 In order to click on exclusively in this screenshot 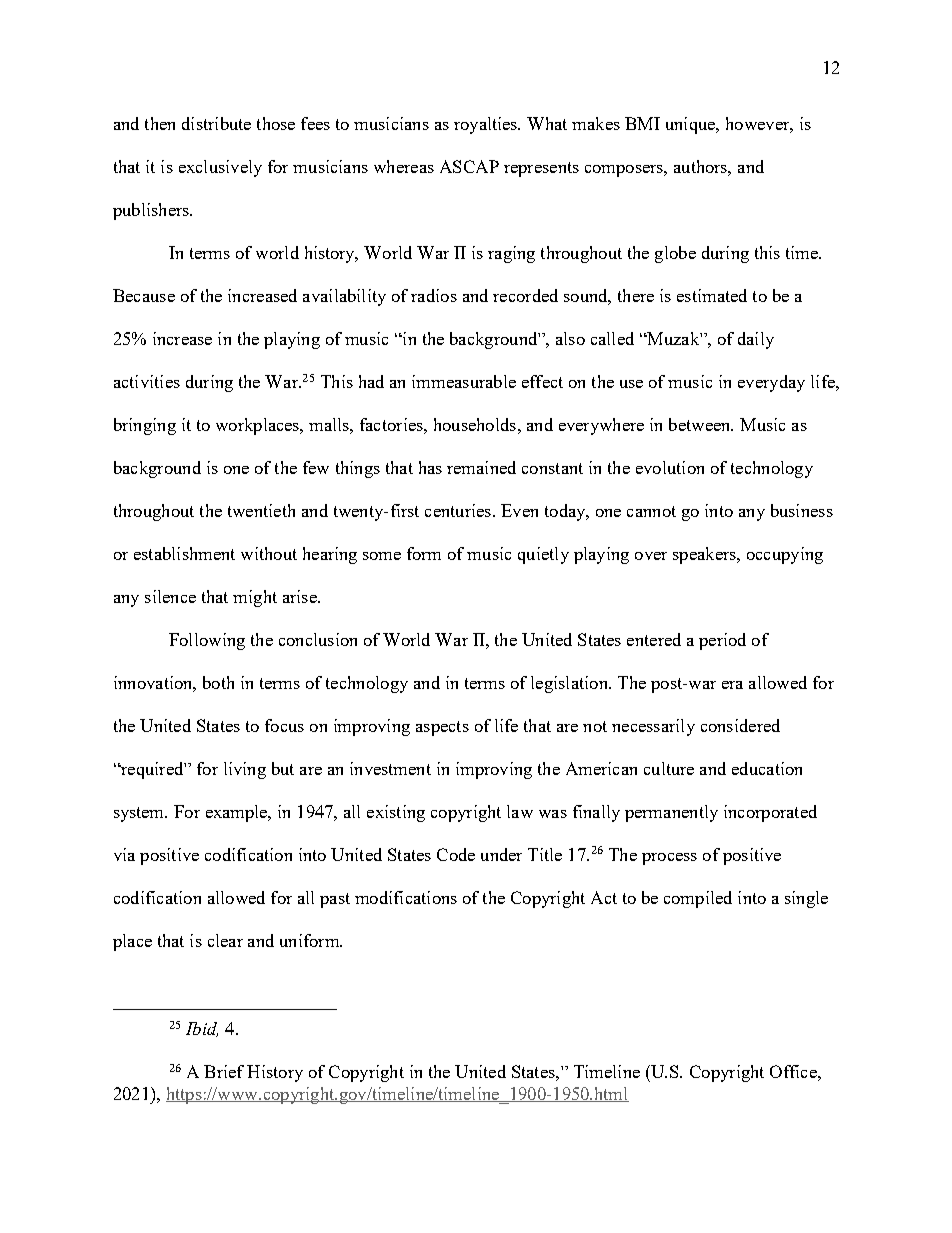, I will do `click(220, 168)`.
